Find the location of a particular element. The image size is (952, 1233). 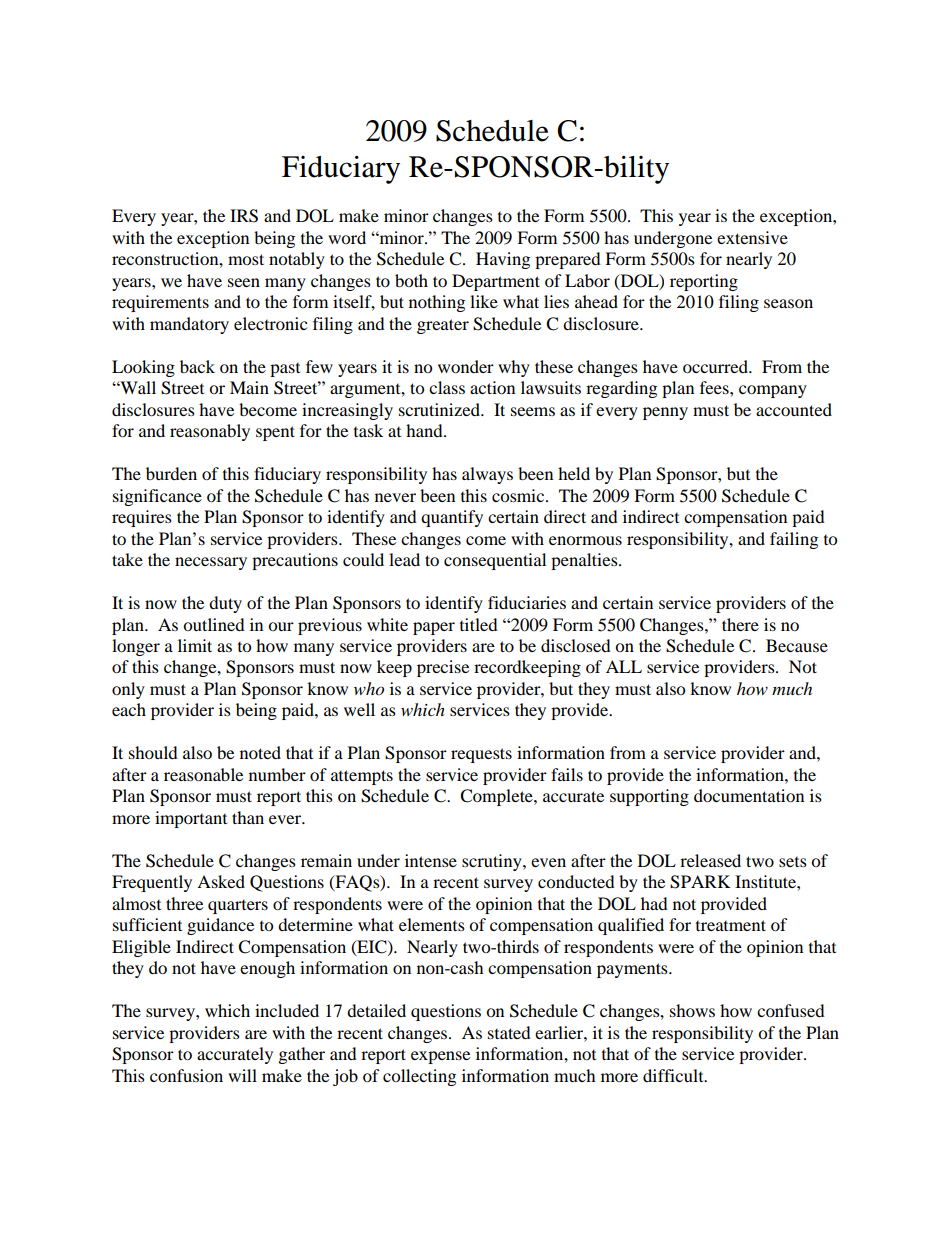

scrutinized is located at coordinates (440, 409).
